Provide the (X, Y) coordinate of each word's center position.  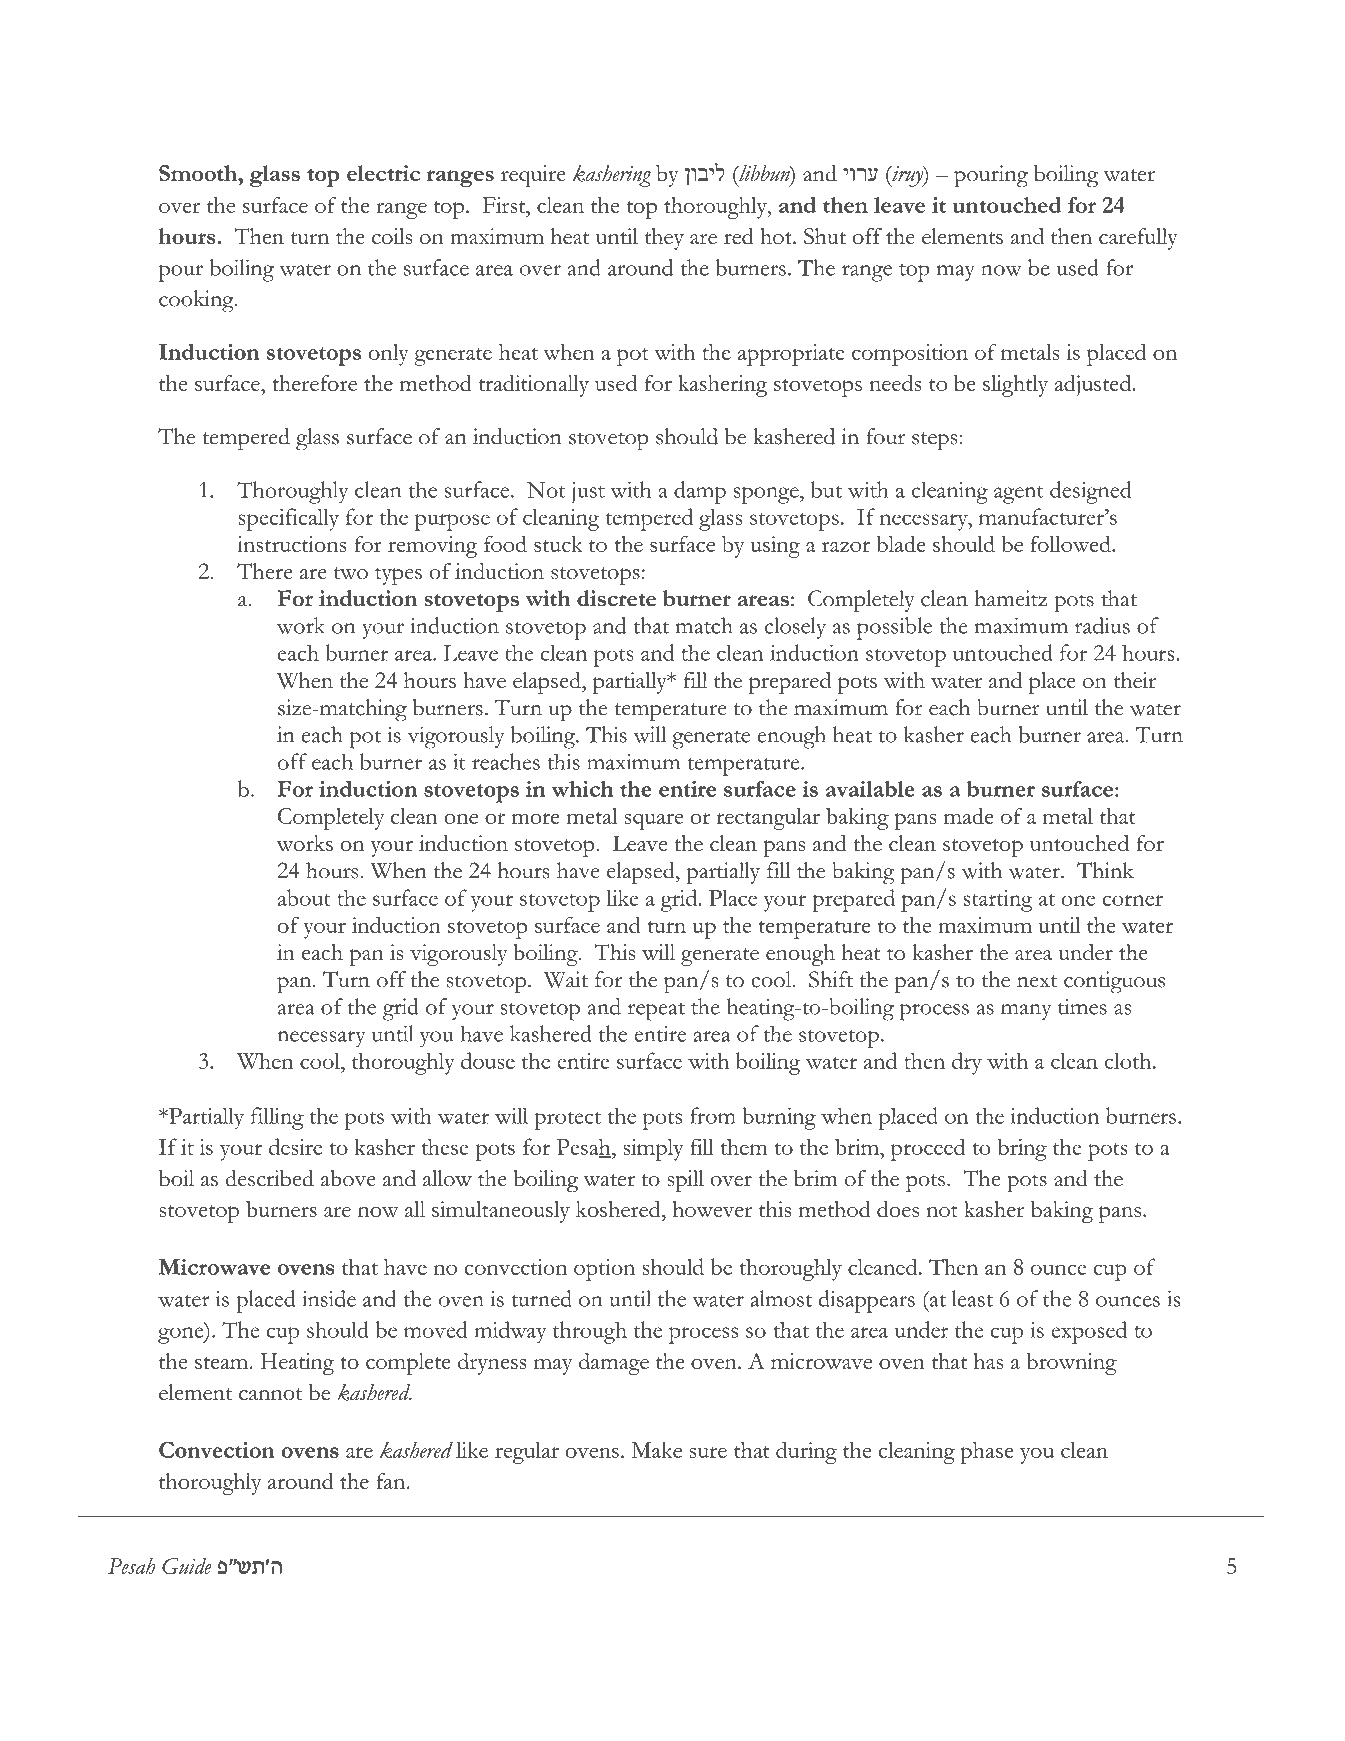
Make (656, 1450)
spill (685, 1181)
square (653, 821)
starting (998, 901)
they (664, 239)
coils (392, 236)
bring (1022, 1149)
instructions (291, 544)
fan (392, 1481)
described (269, 1178)
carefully (1138, 239)
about (304, 897)
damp (700, 492)
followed (1071, 543)
